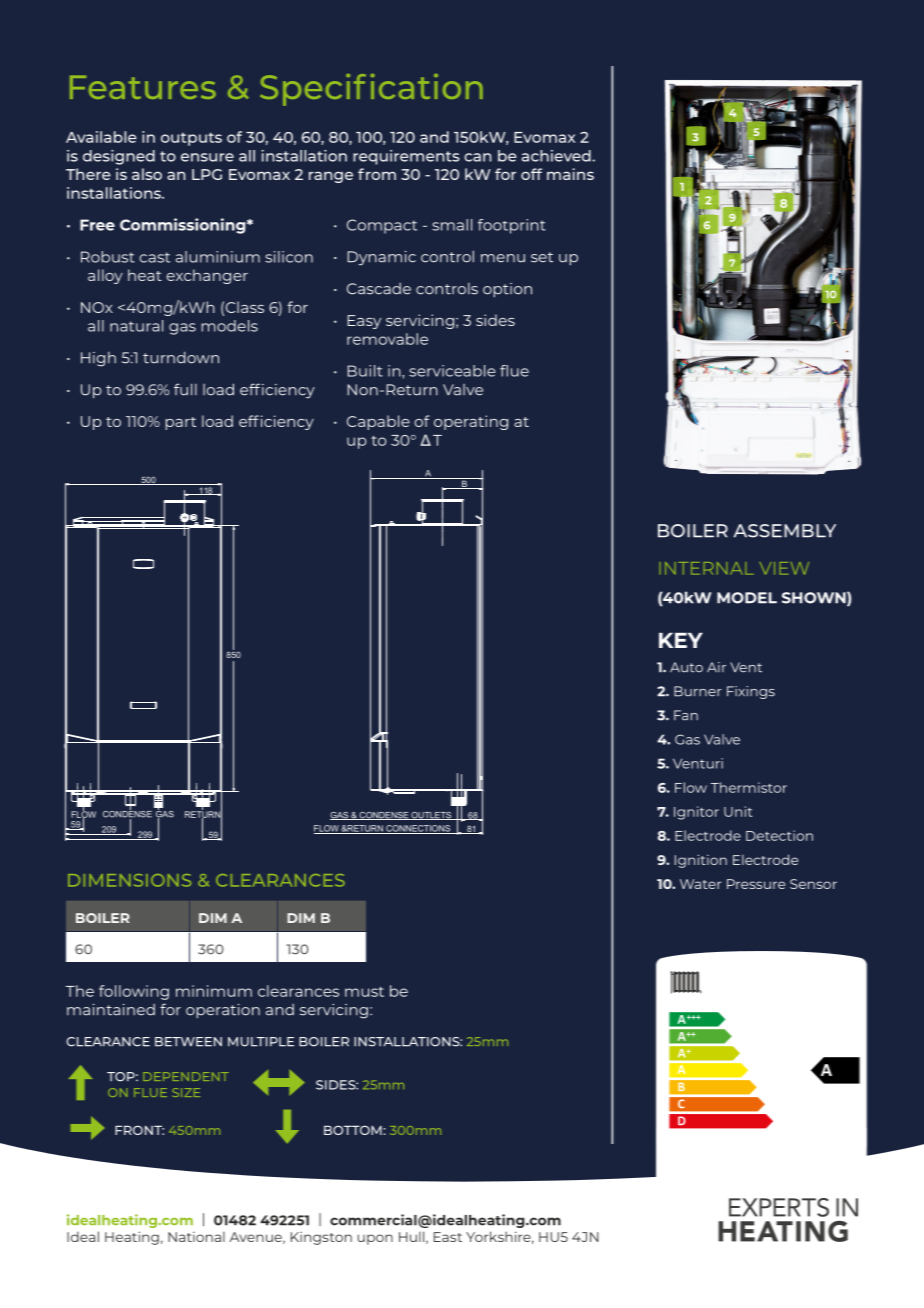 The image size is (924, 1308). Describe the element at coordinates (700, 884) in the screenshot. I see `Water` at that location.
